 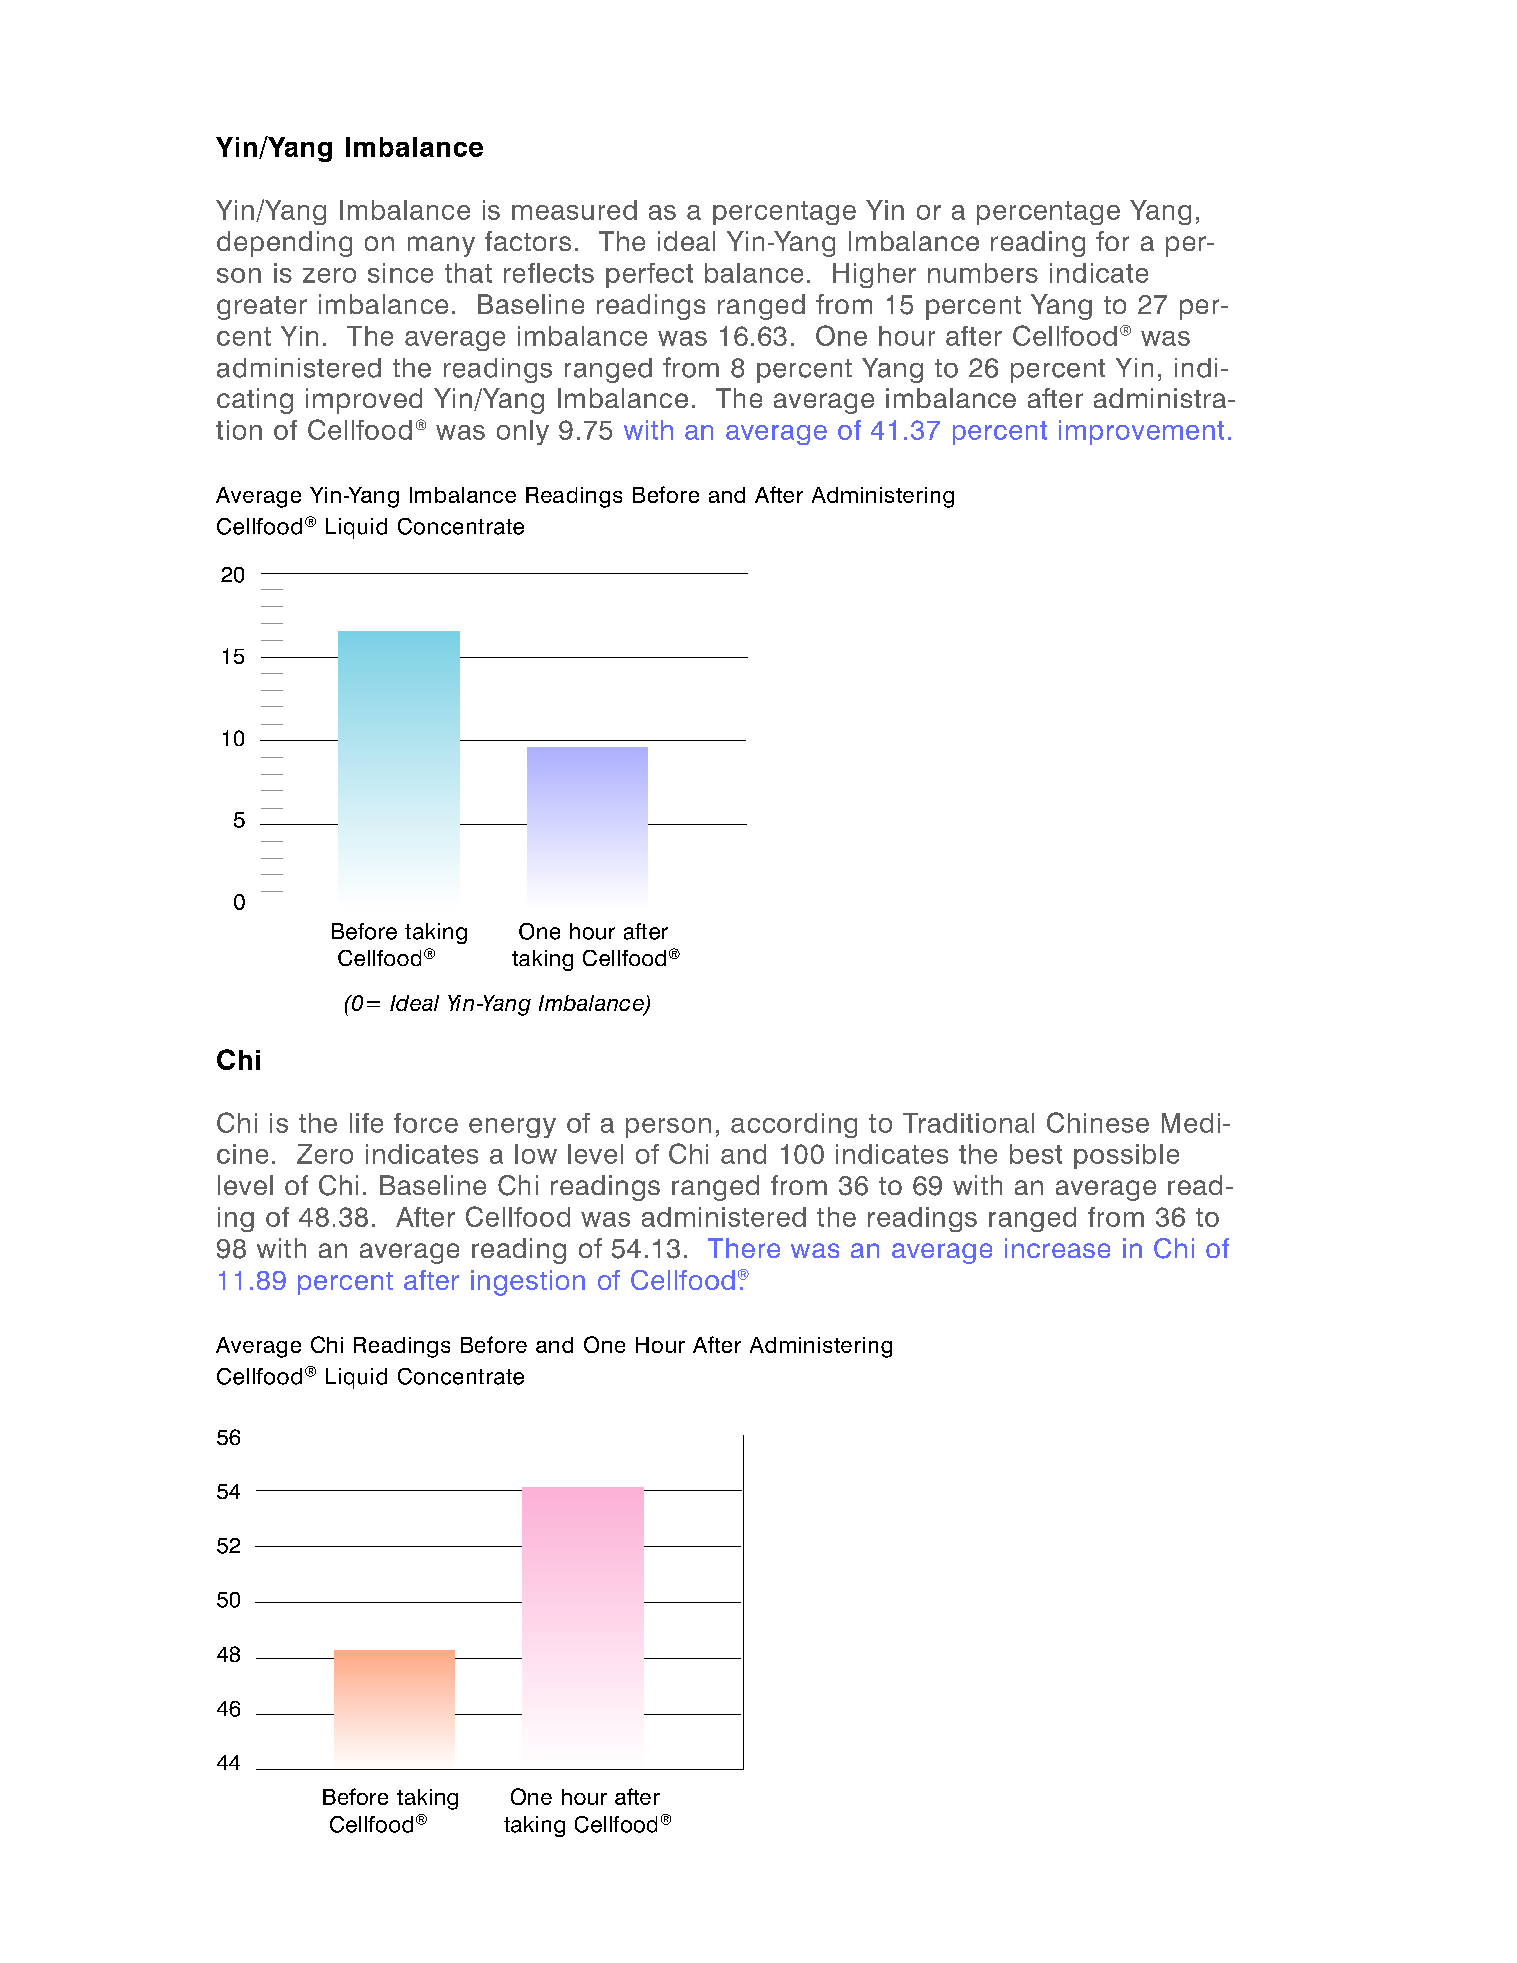 What do you see at coordinates (366, 1123) in the page?
I see `life` at bounding box center [366, 1123].
